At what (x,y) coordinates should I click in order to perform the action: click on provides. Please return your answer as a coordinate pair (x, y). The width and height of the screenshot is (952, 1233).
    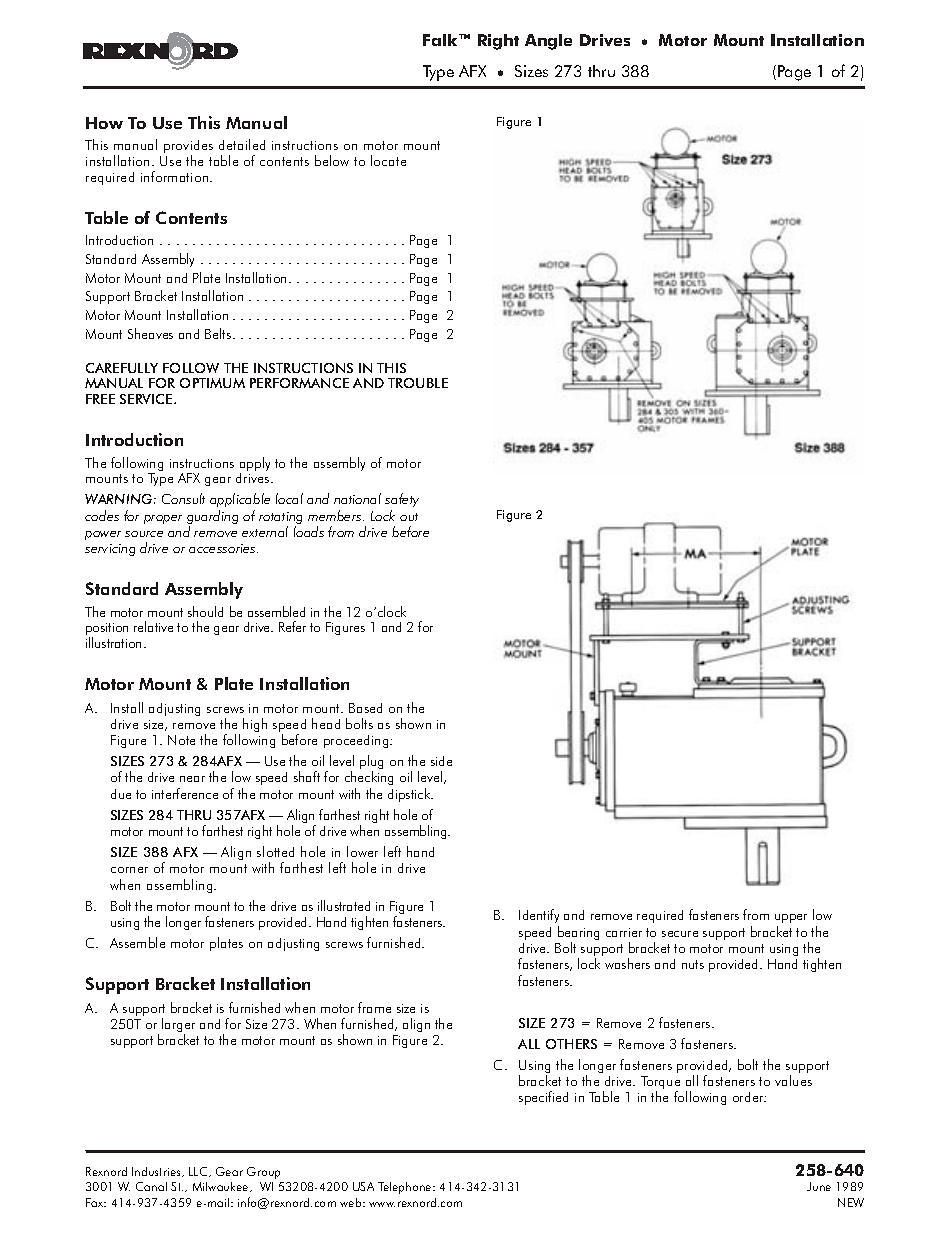
    Looking at the image, I should click on (188, 148).
